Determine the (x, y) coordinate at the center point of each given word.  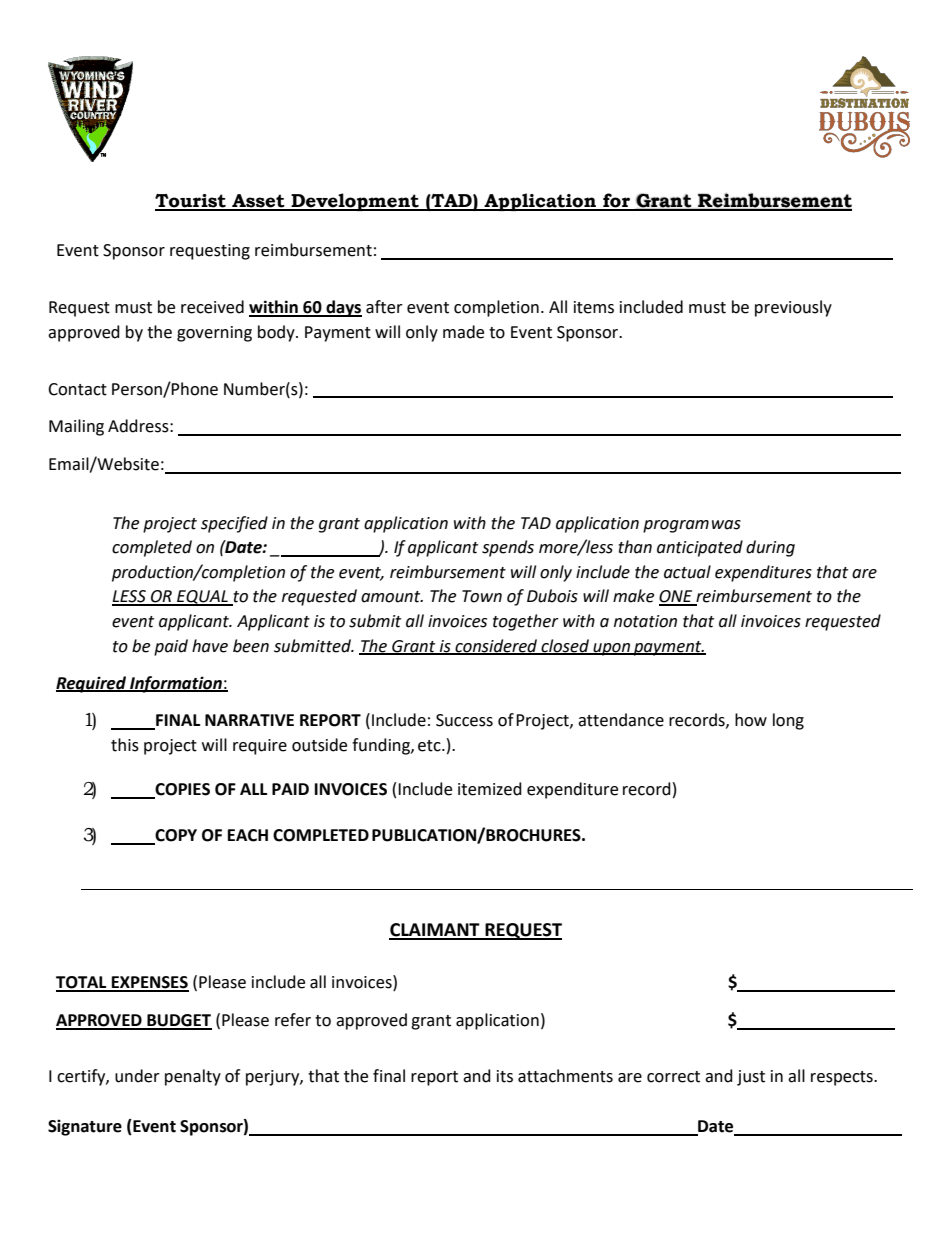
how (751, 720)
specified (234, 524)
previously (793, 308)
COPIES (181, 790)
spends (508, 548)
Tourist (191, 202)
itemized (490, 789)
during (770, 548)
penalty (193, 1077)
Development (355, 202)
